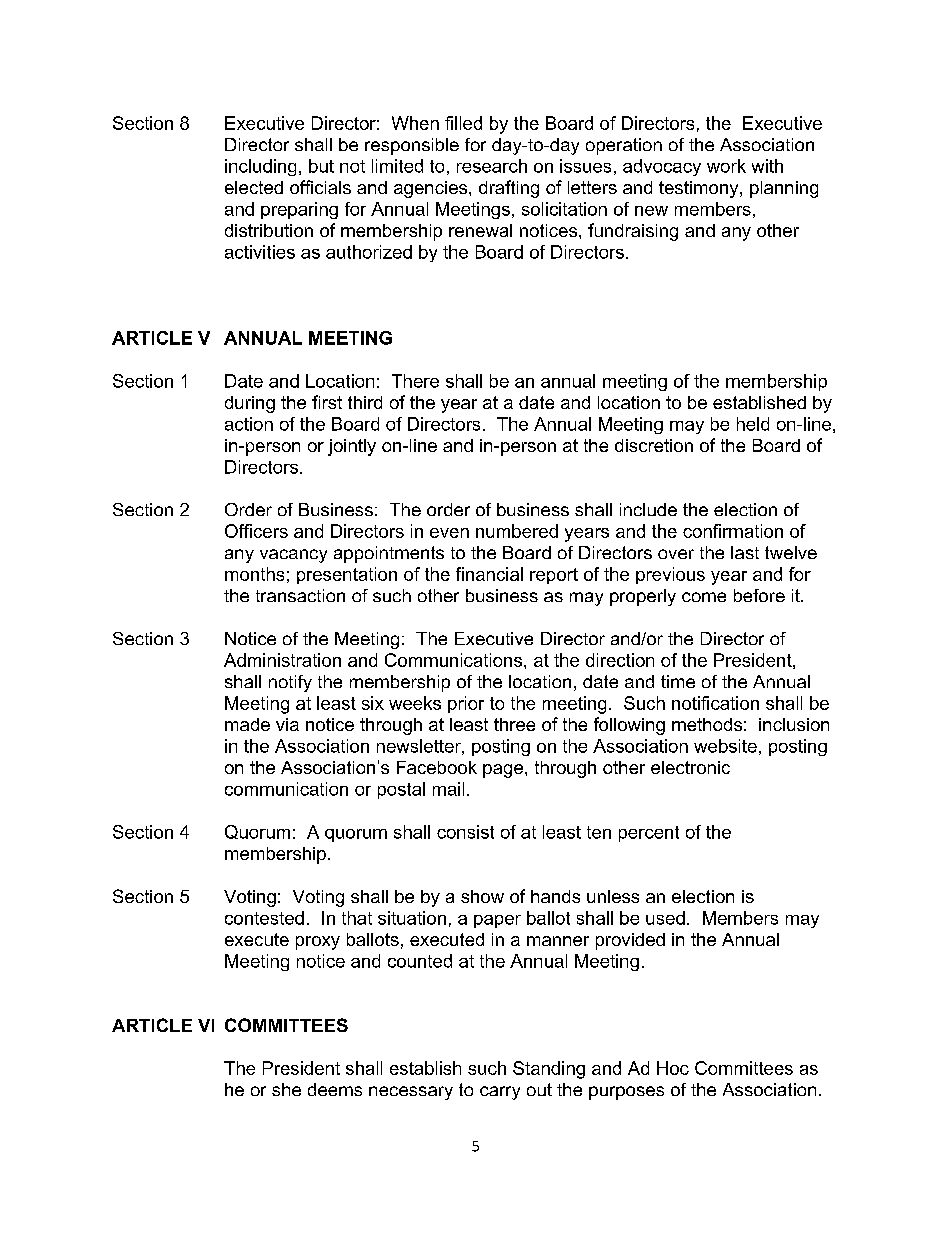 Image resolution: width=952 pixels, height=1233 pixels. What do you see at coordinates (549, 1070) in the page?
I see `Standing` at bounding box center [549, 1070].
